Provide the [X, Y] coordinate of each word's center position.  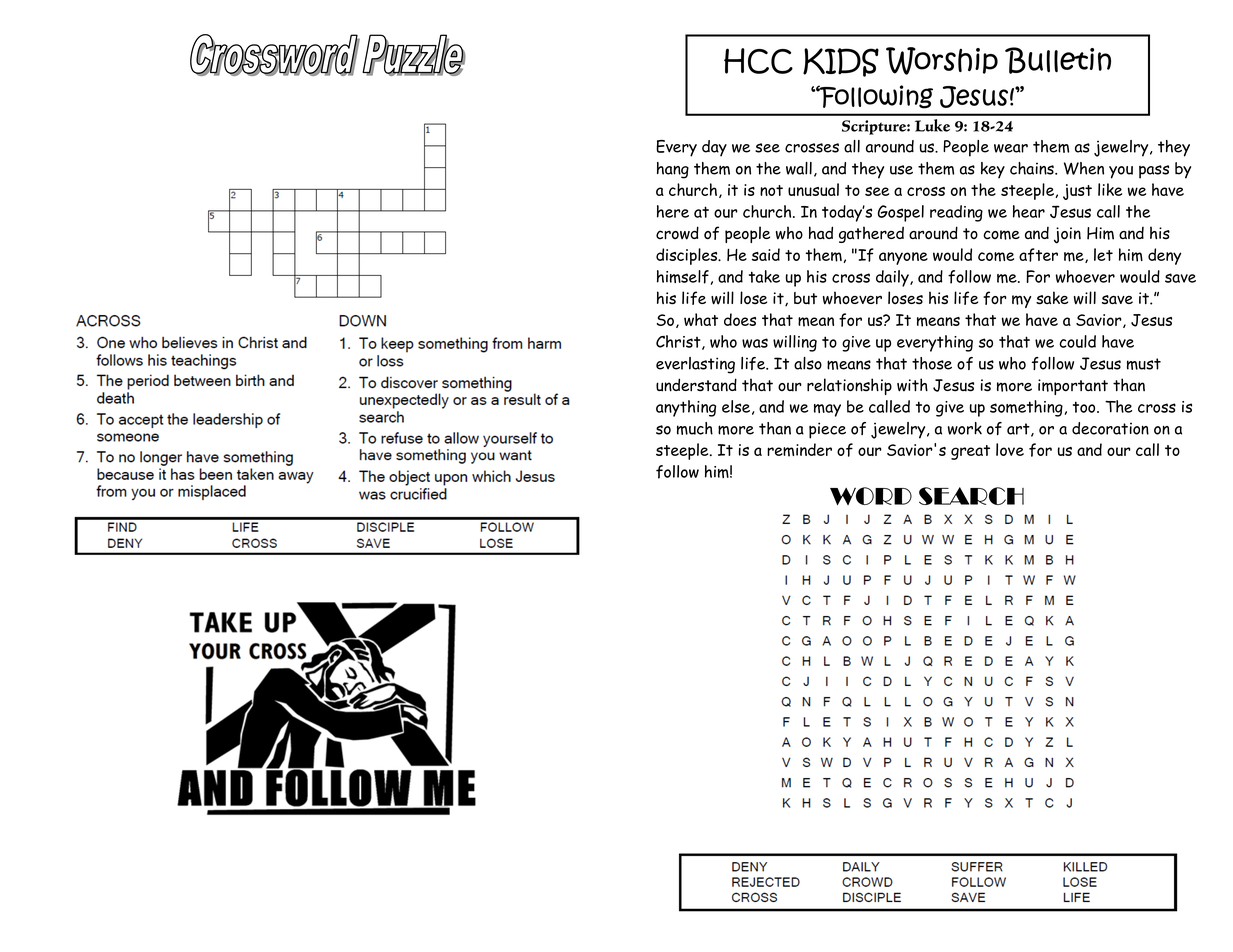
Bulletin [1058, 60]
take [764, 276]
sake [1052, 298]
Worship [942, 61]
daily [893, 278]
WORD [871, 496]
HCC [758, 61]
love [1010, 449]
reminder [799, 450]
